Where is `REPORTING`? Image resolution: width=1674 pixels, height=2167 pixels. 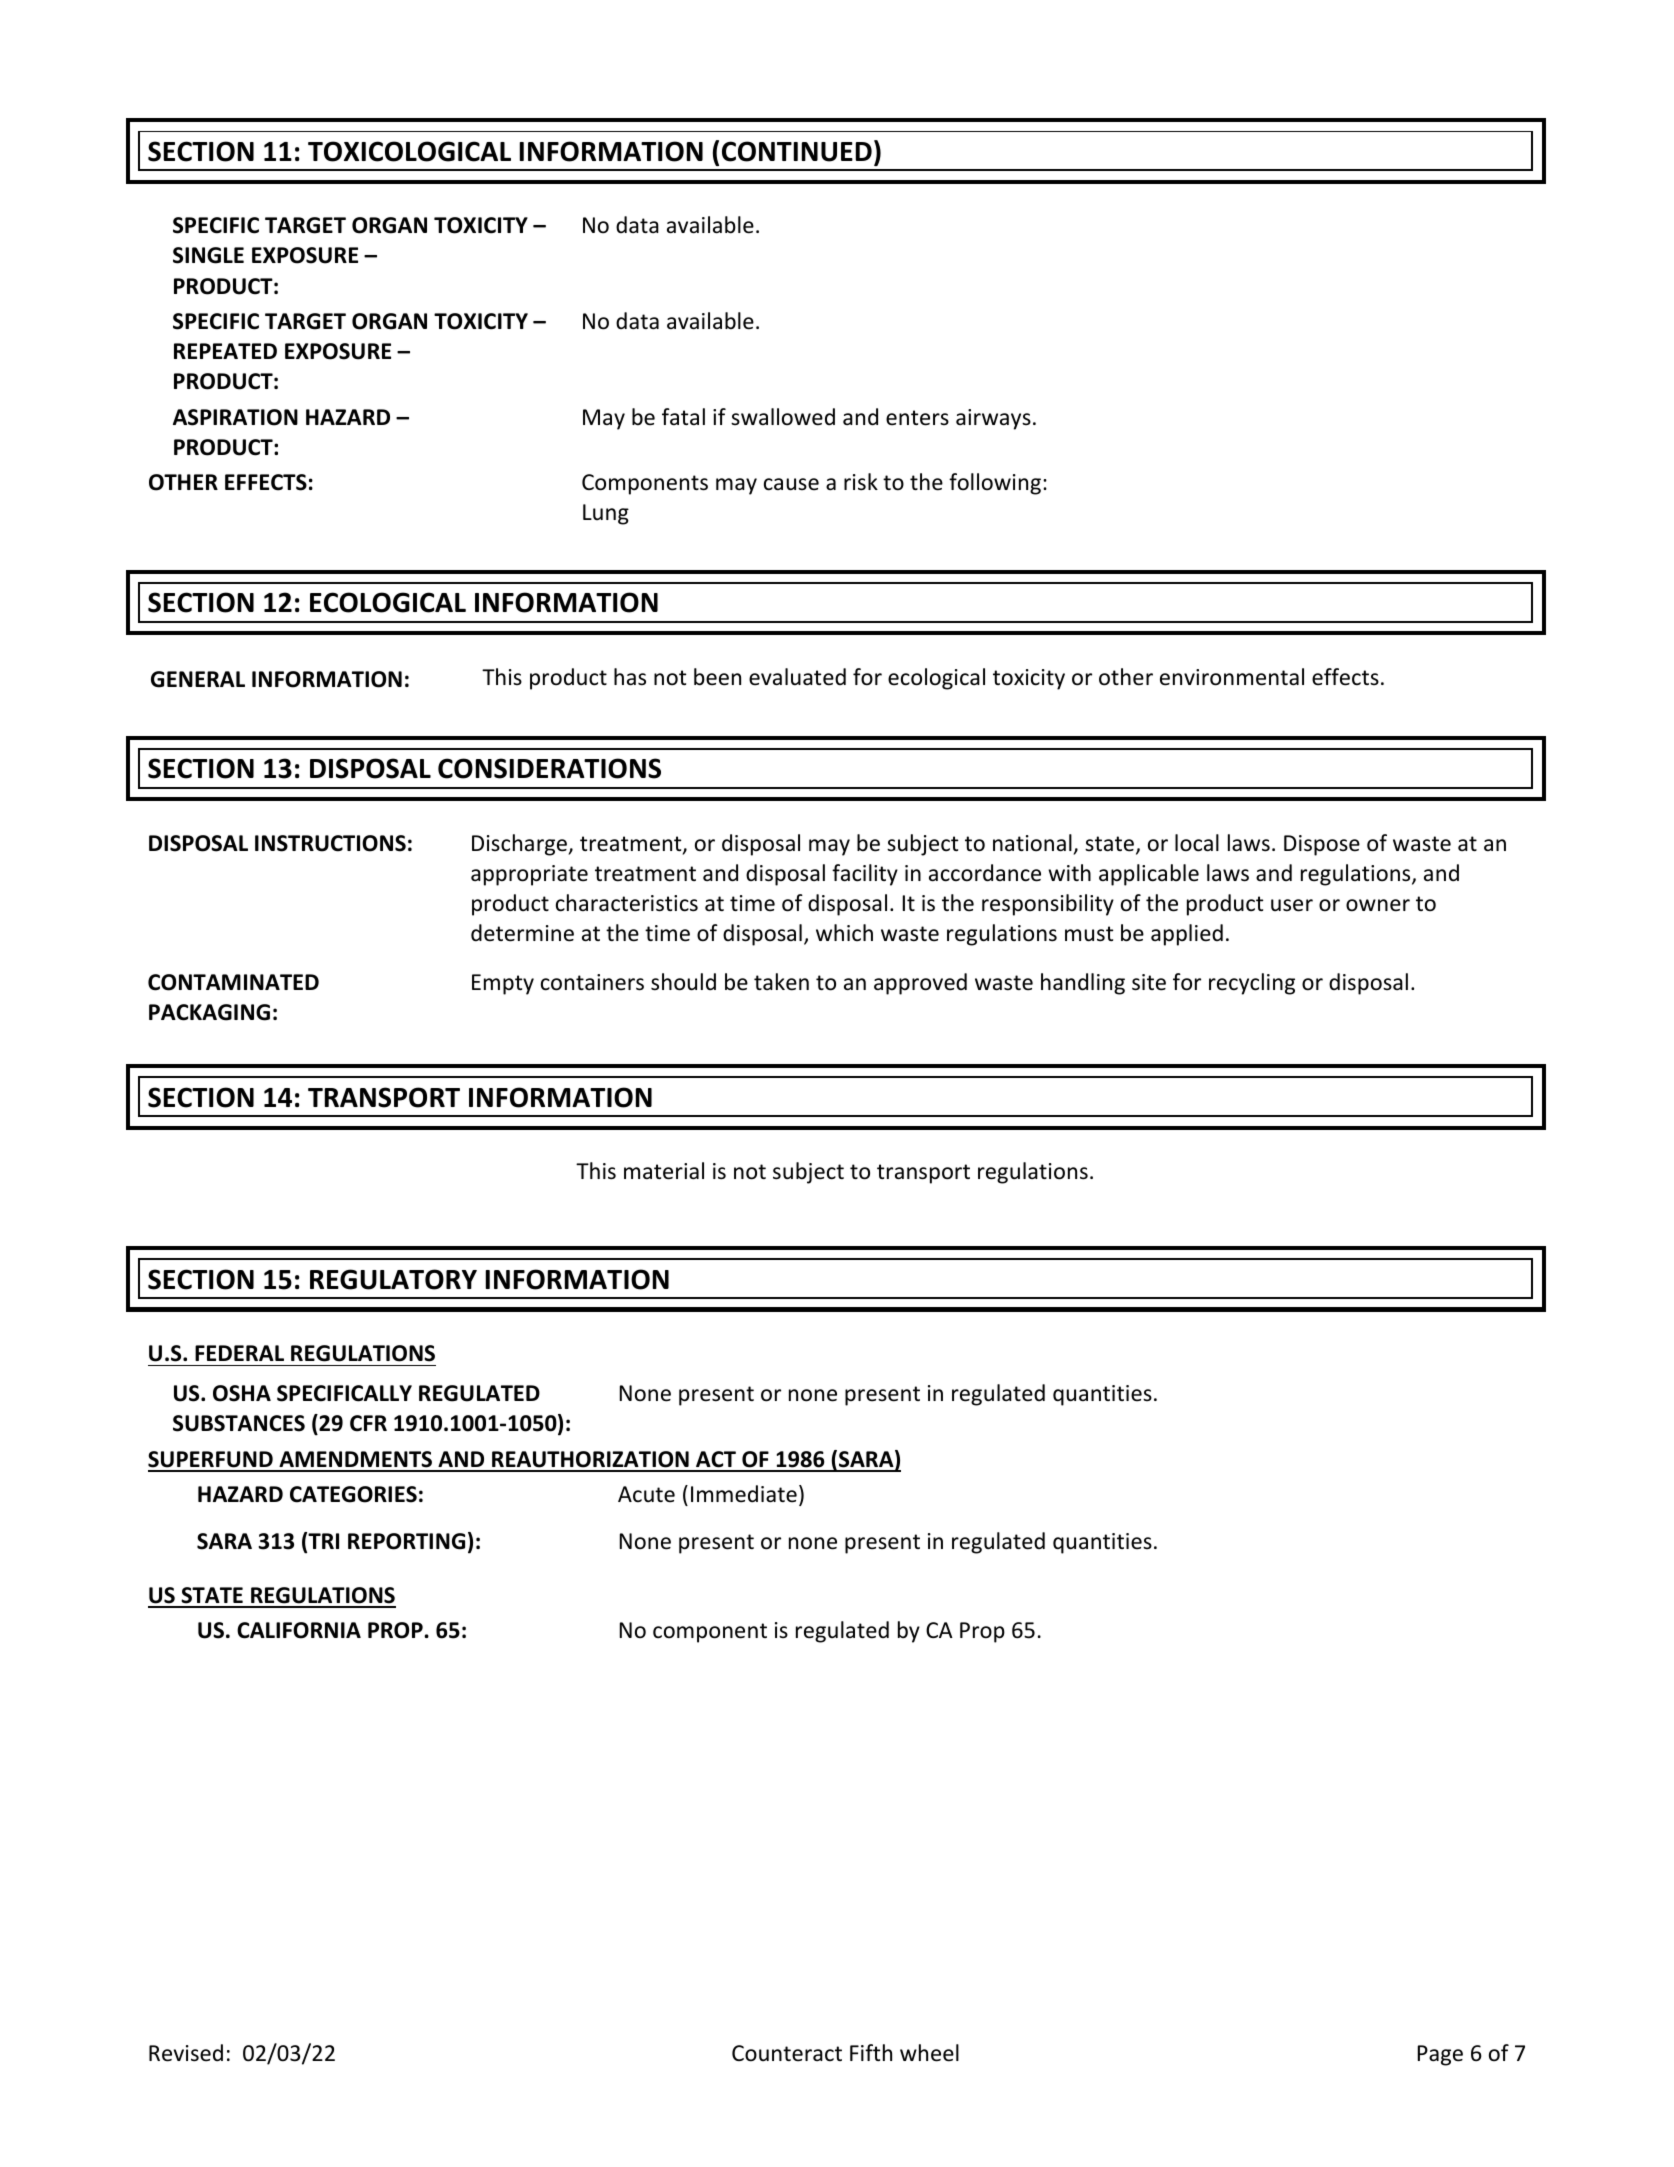
REPORTING is located at coordinates (406, 1541).
